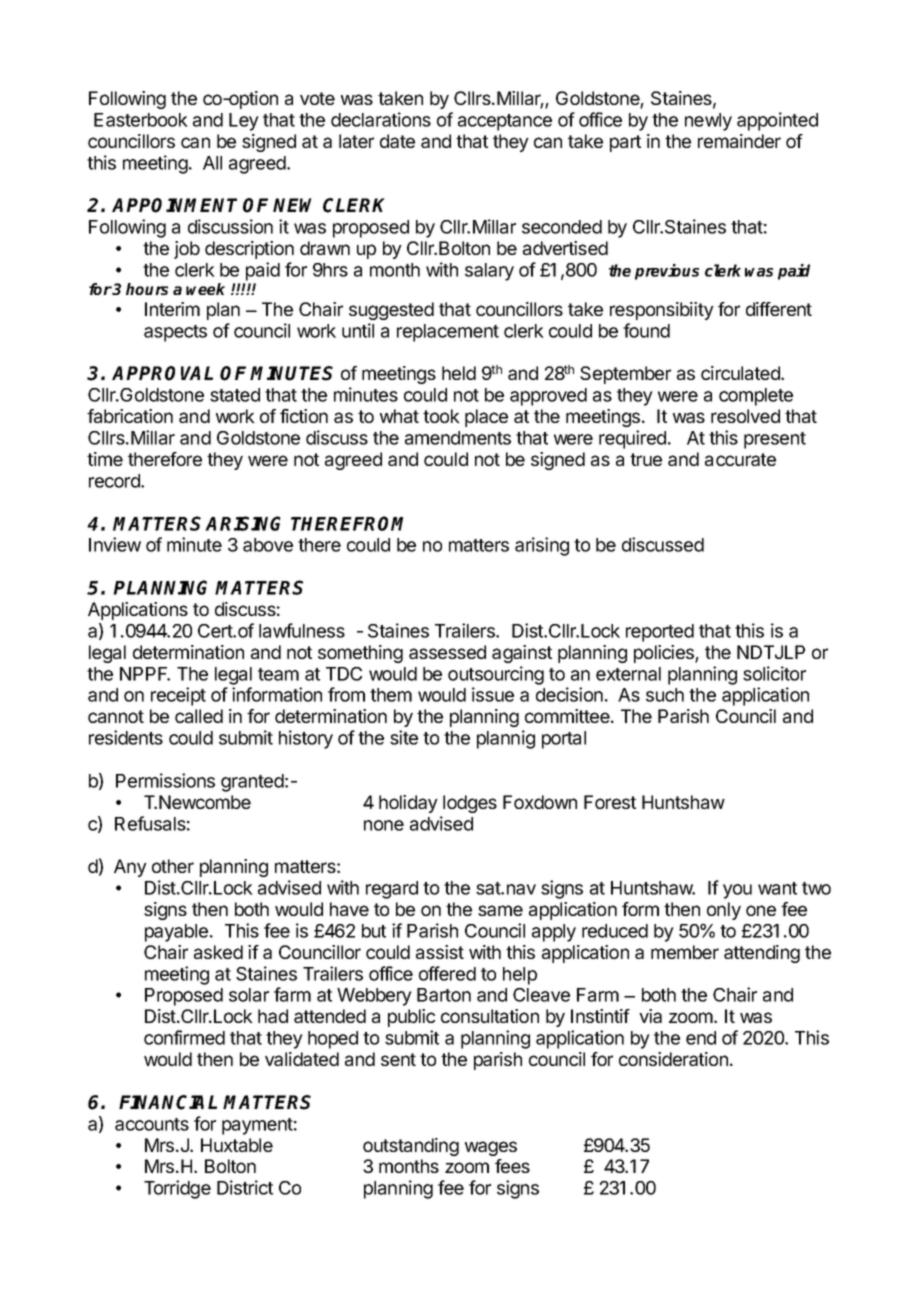 Image resolution: width=924 pixels, height=1307 pixels. Describe the element at coordinates (673, 1059) in the screenshot. I see `consideration` at that location.
